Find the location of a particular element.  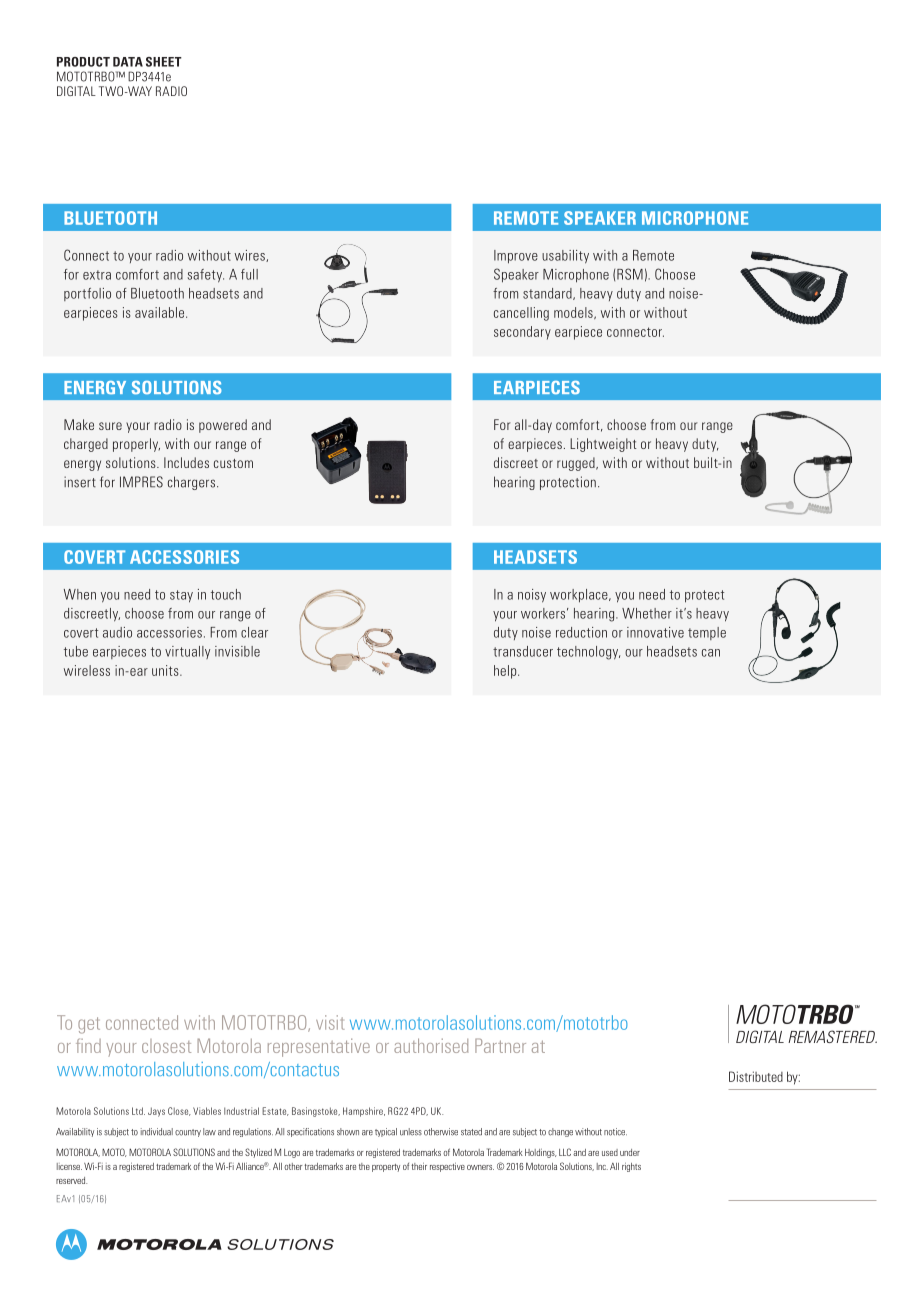

RSM is located at coordinates (630, 274).
